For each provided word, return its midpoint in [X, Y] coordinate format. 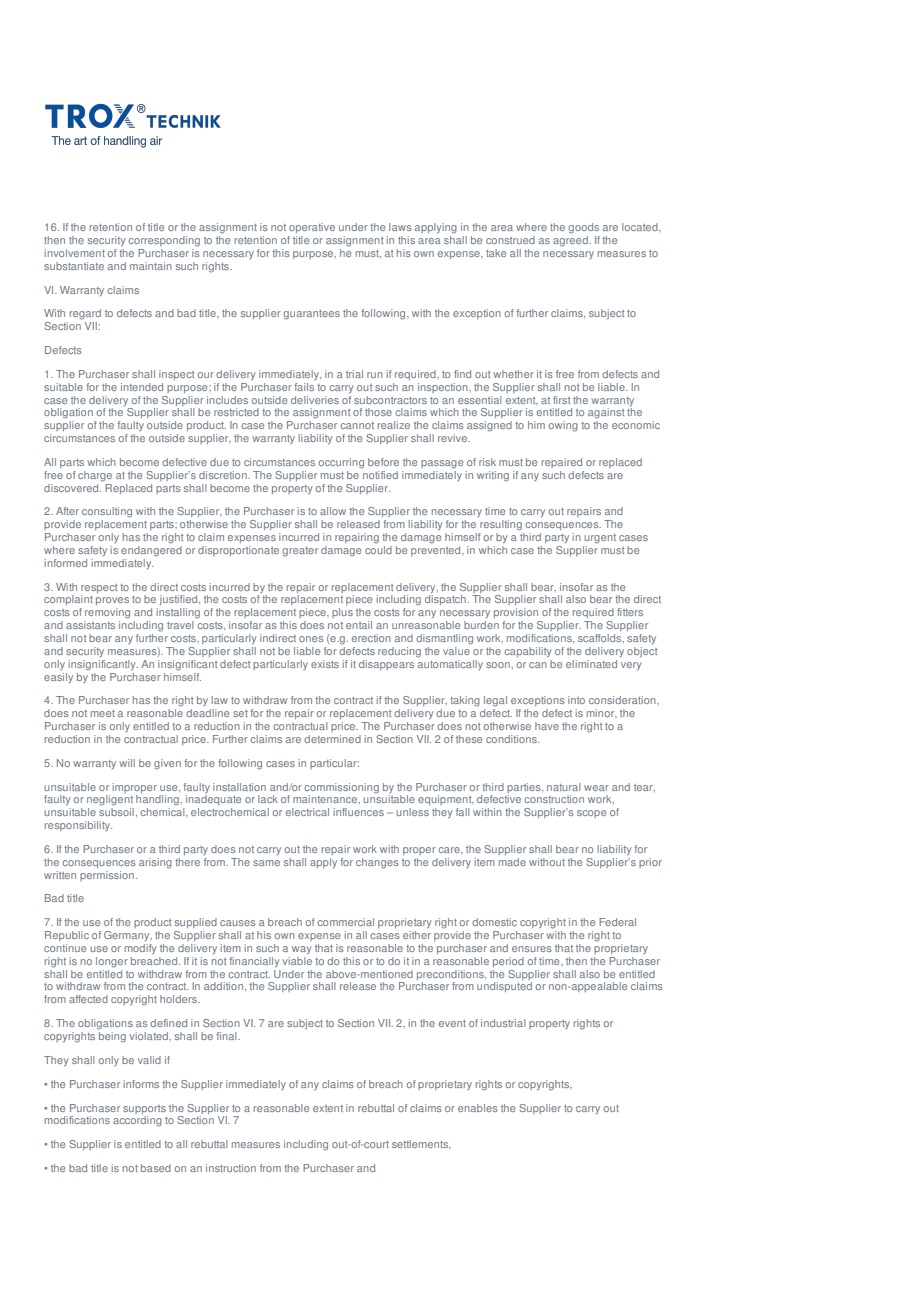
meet [103, 713]
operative [312, 228]
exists [325, 664]
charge [95, 476]
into [576, 700]
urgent [600, 539]
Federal [617, 922]
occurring [341, 463]
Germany [128, 936]
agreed [571, 240]
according [137, 1121]
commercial [346, 922]
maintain [151, 266]
